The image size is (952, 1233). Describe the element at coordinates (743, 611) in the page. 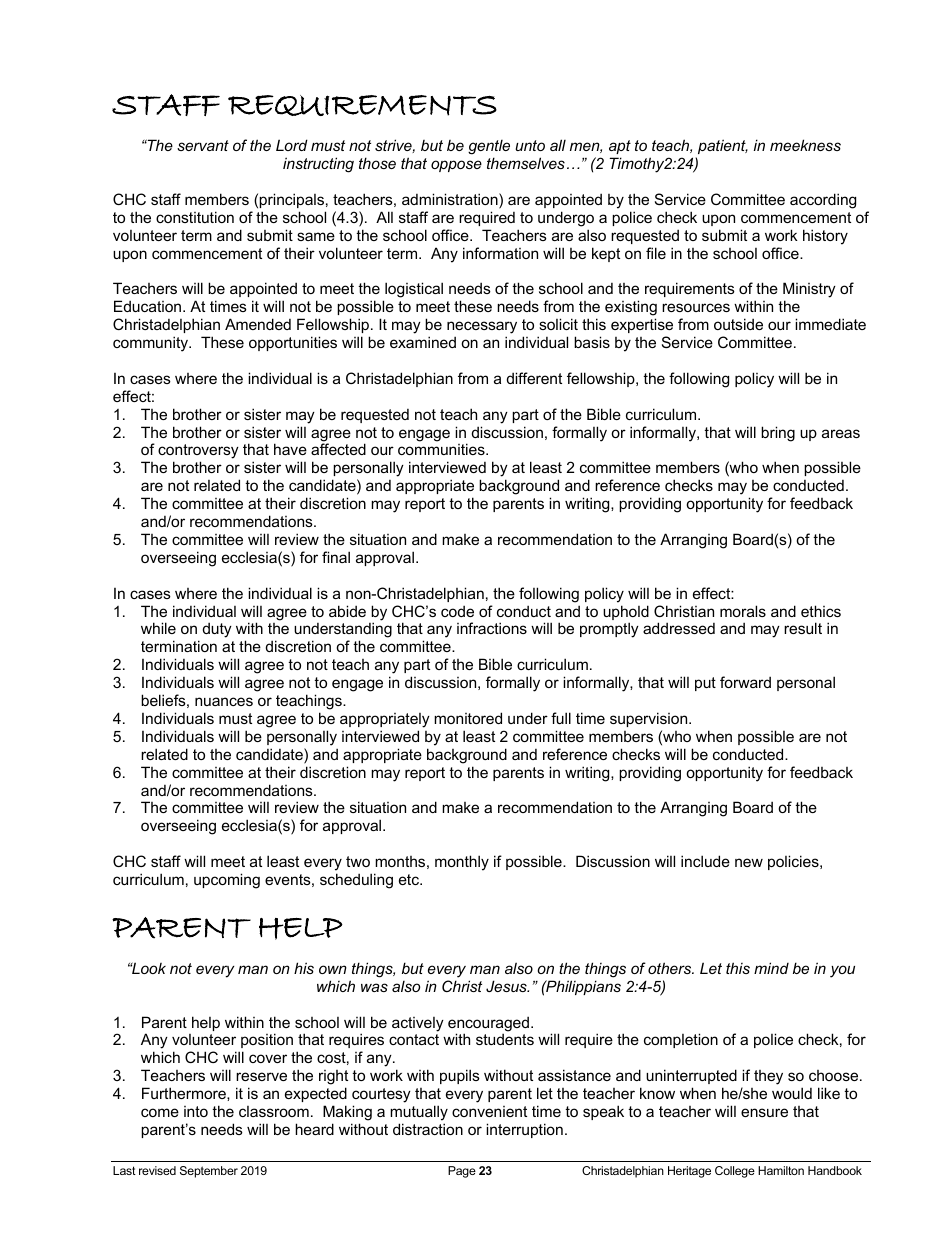

I see `morals` at that location.
